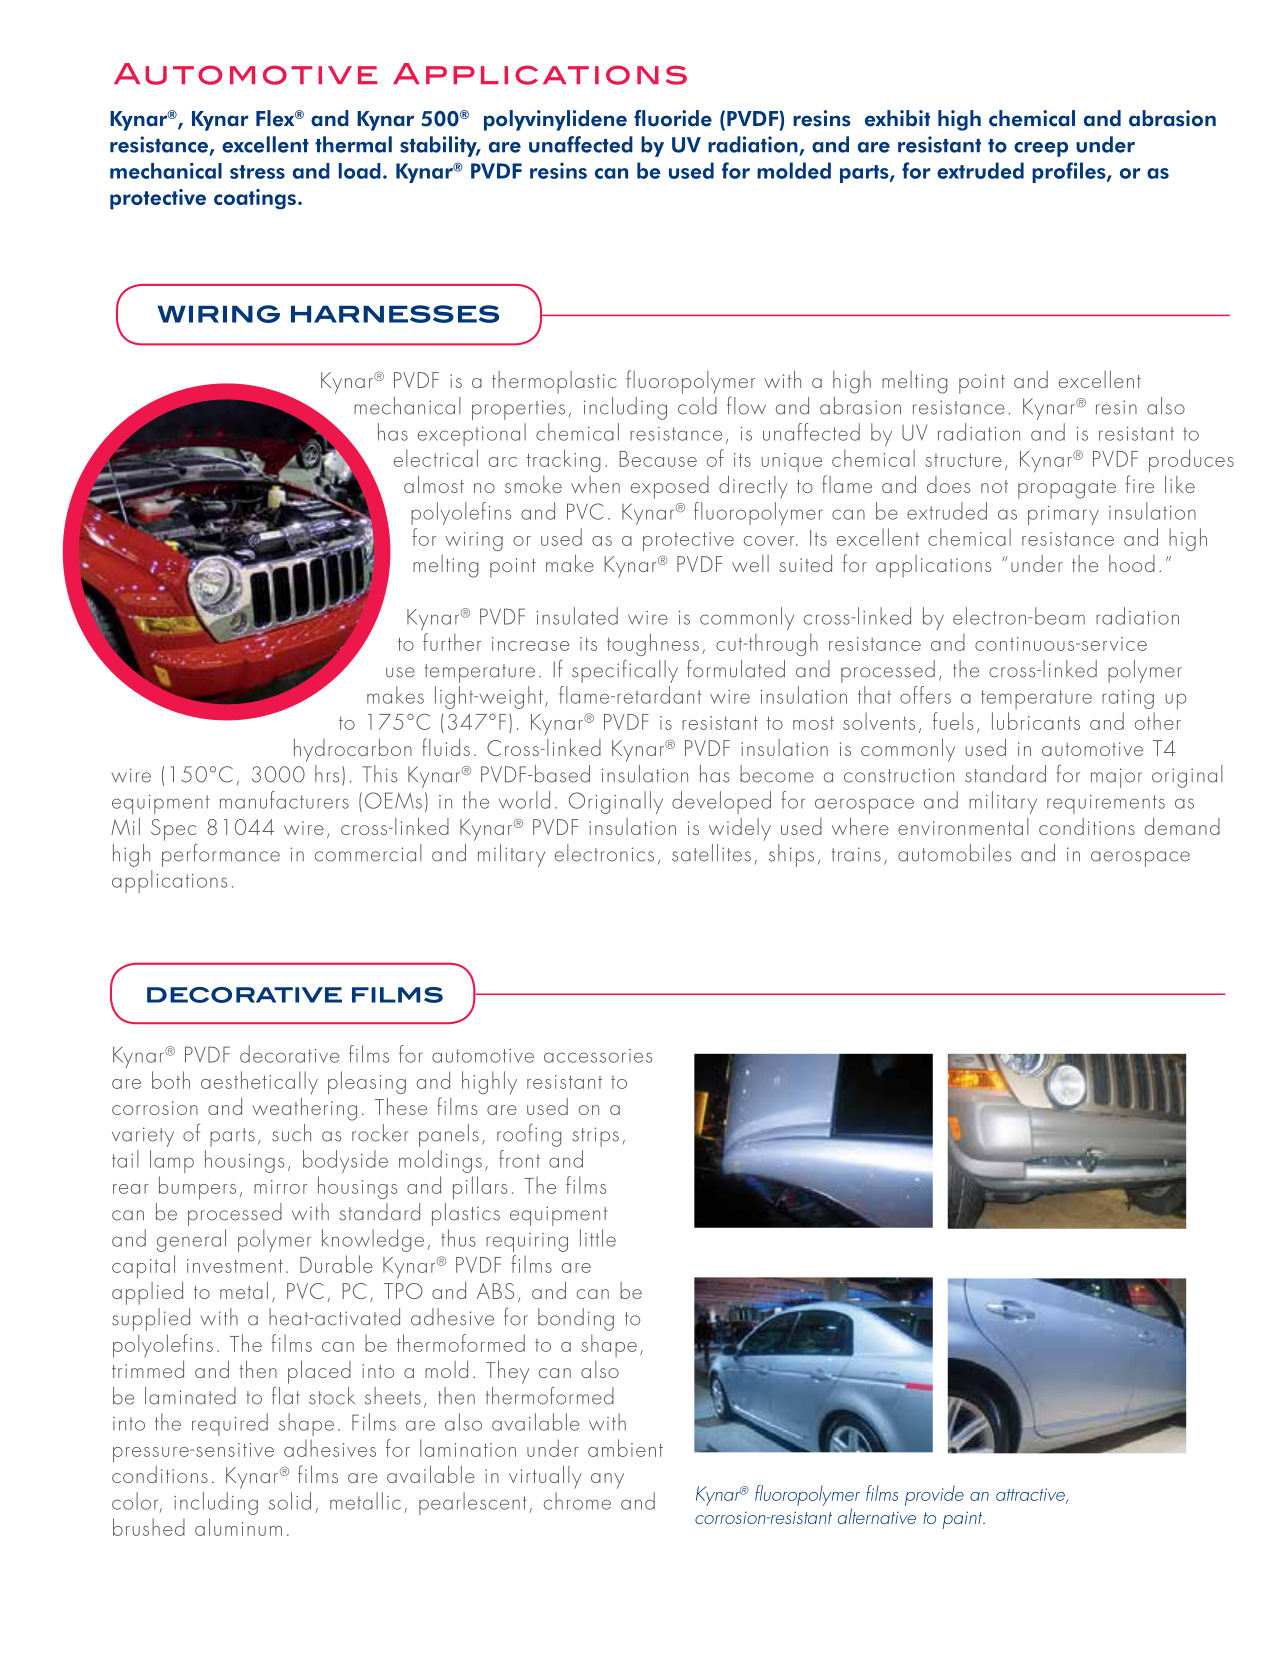 The image size is (1287, 1666). Describe the element at coordinates (673, 118) in the document. I see `fluoride` at that location.
